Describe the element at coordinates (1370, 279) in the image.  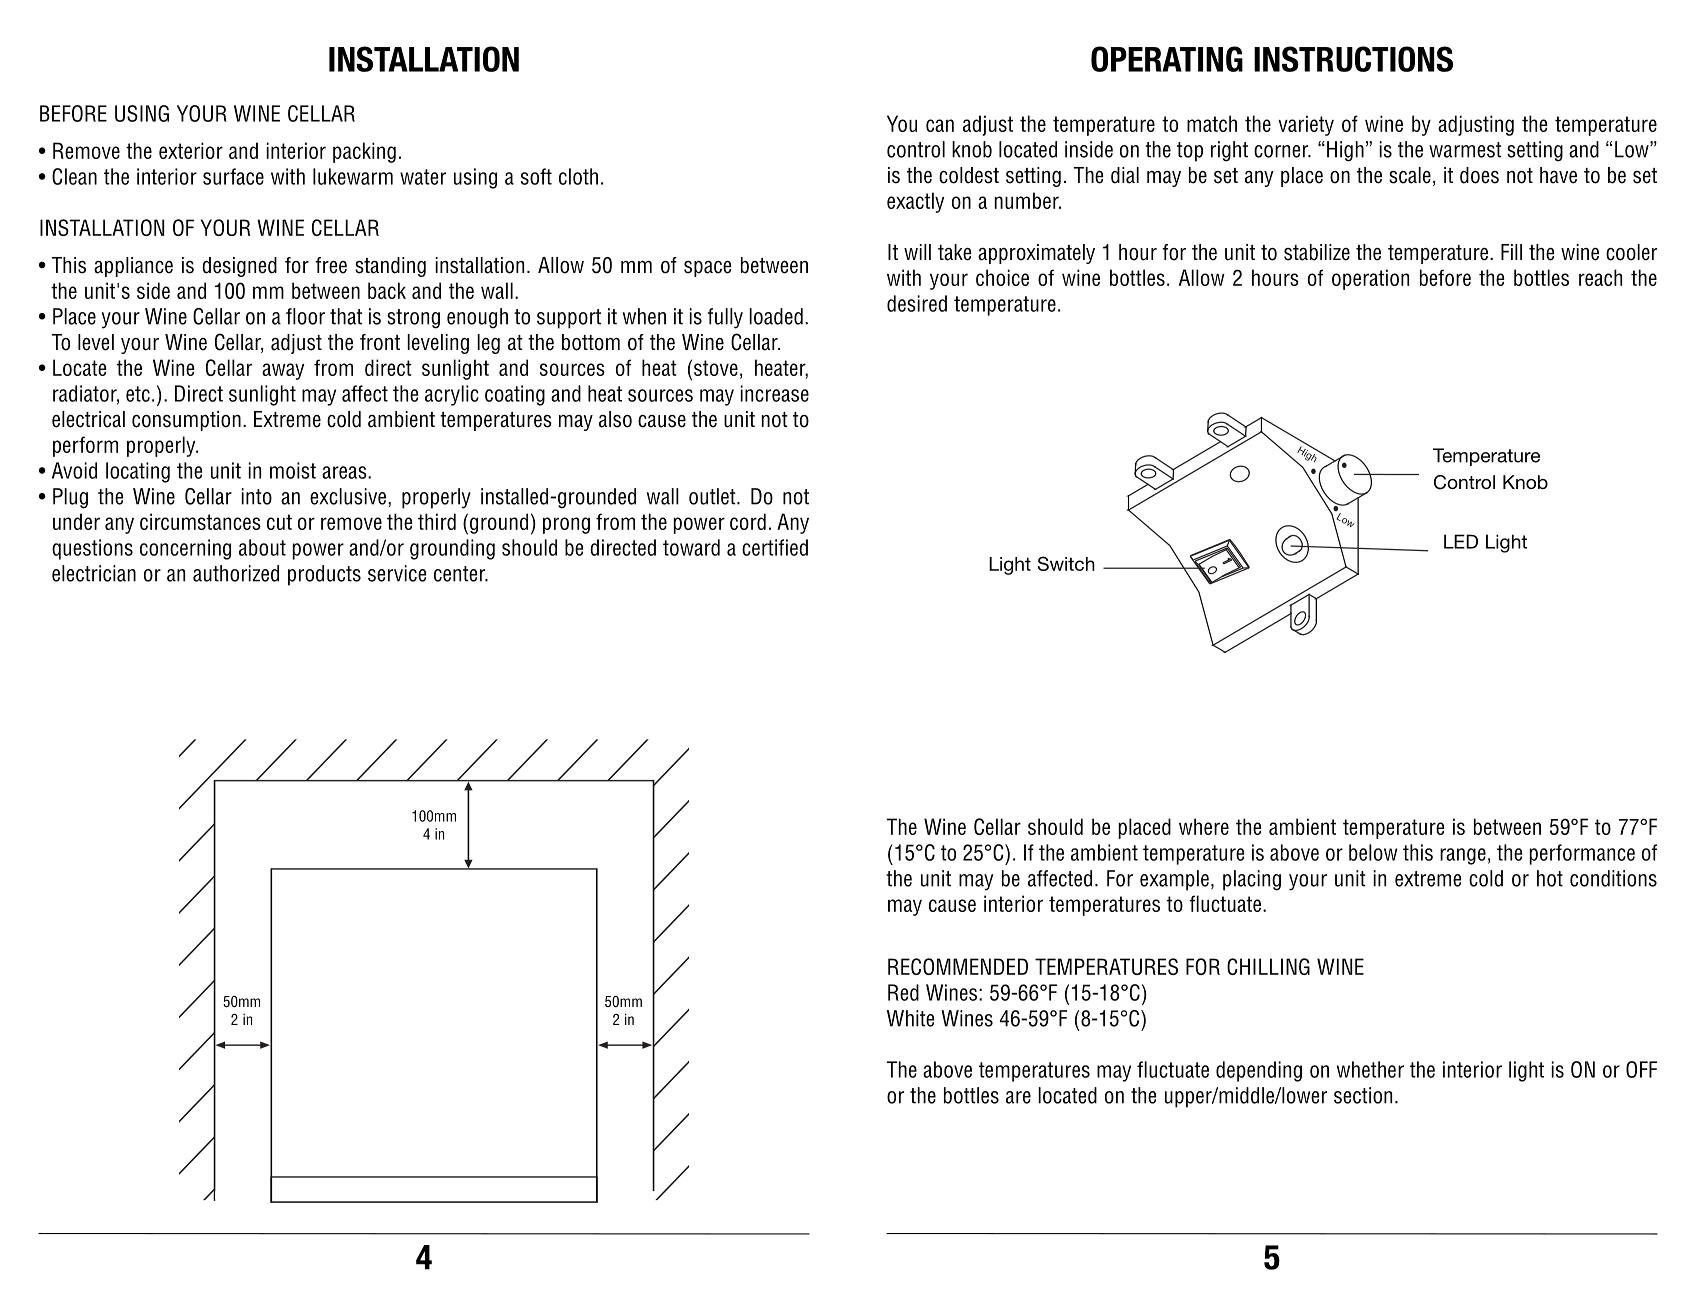
I see `operation` at that location.
